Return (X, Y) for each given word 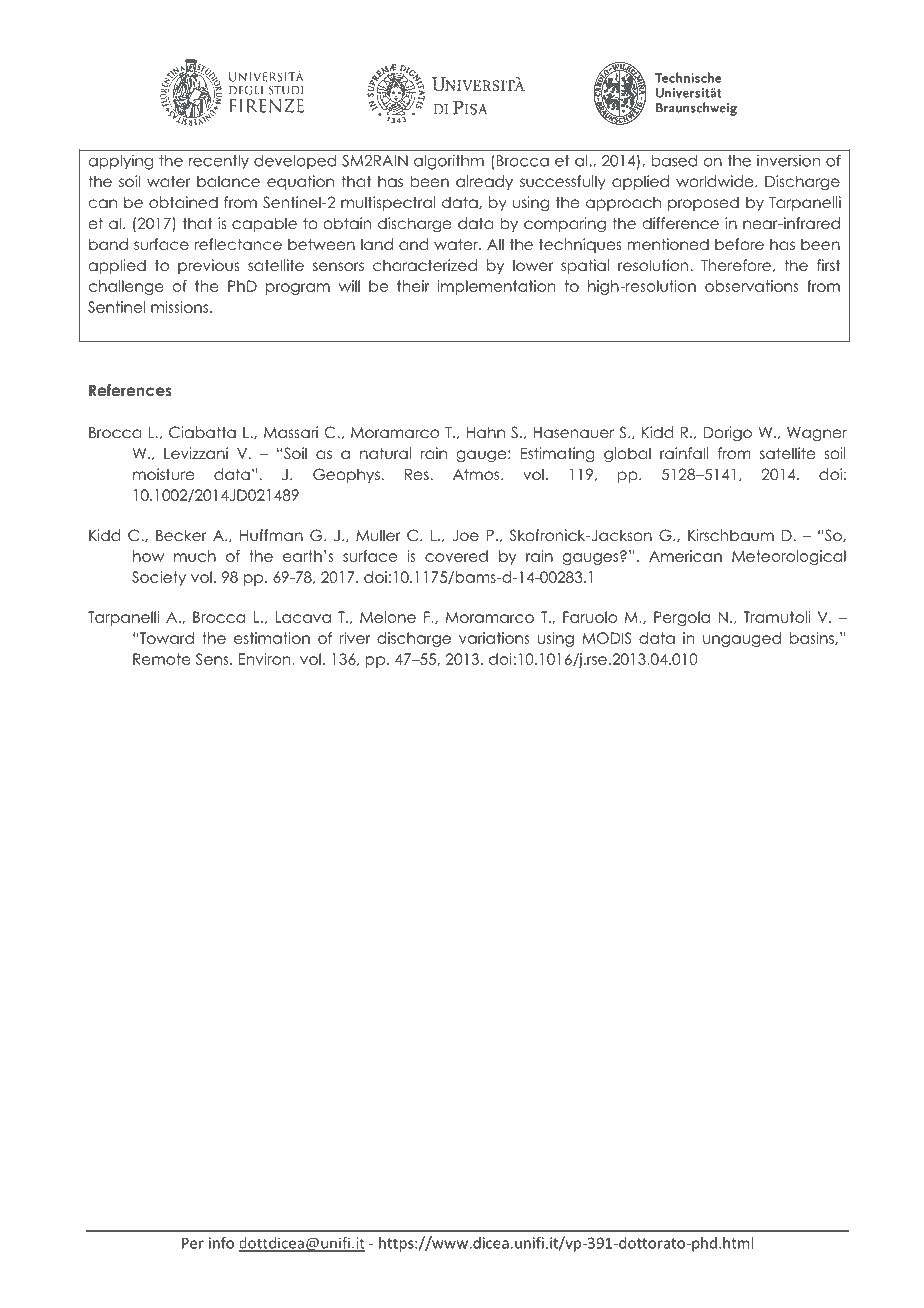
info (221, 1243)
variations (494, 638)
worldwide (716, 181)
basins (813, 638)
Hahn (486, 432)
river (354, 638)
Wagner (817, 434)
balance (228, 181)
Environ (264, 659)
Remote (162, 659)
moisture (163, 474)
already (484, 182)
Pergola (682, 618)
